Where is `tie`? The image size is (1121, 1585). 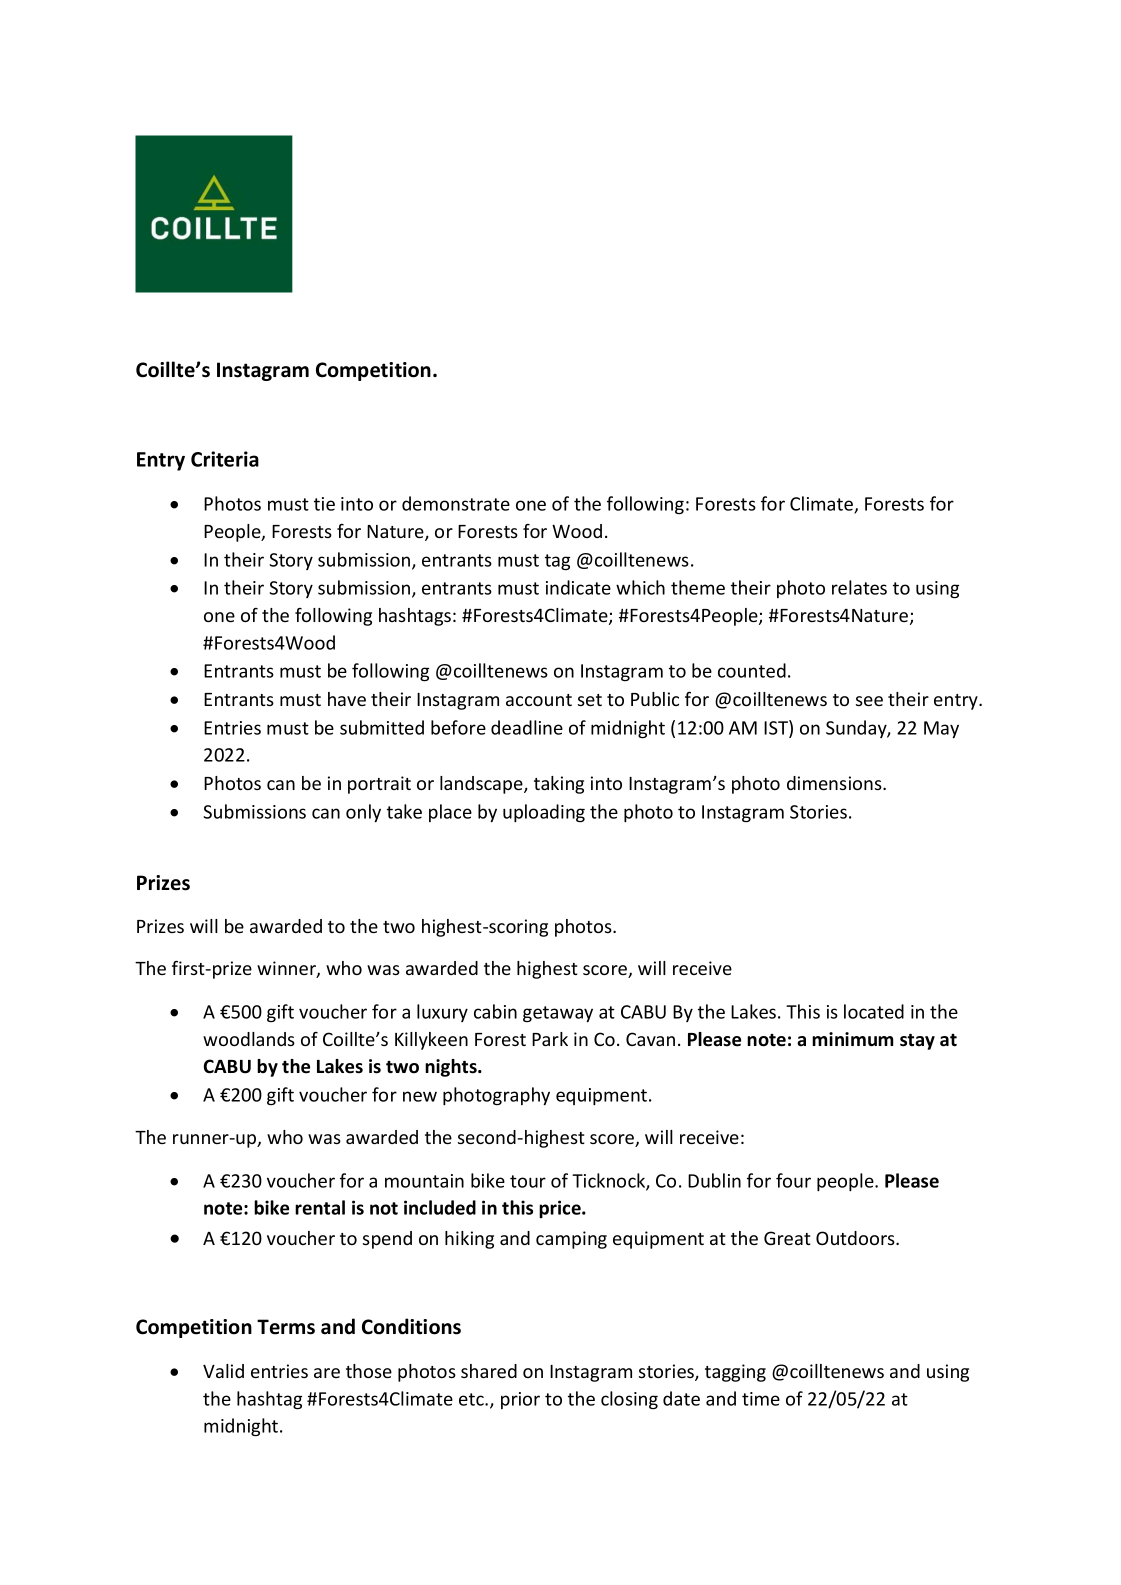 tie is located at coordinates (324, 504).
